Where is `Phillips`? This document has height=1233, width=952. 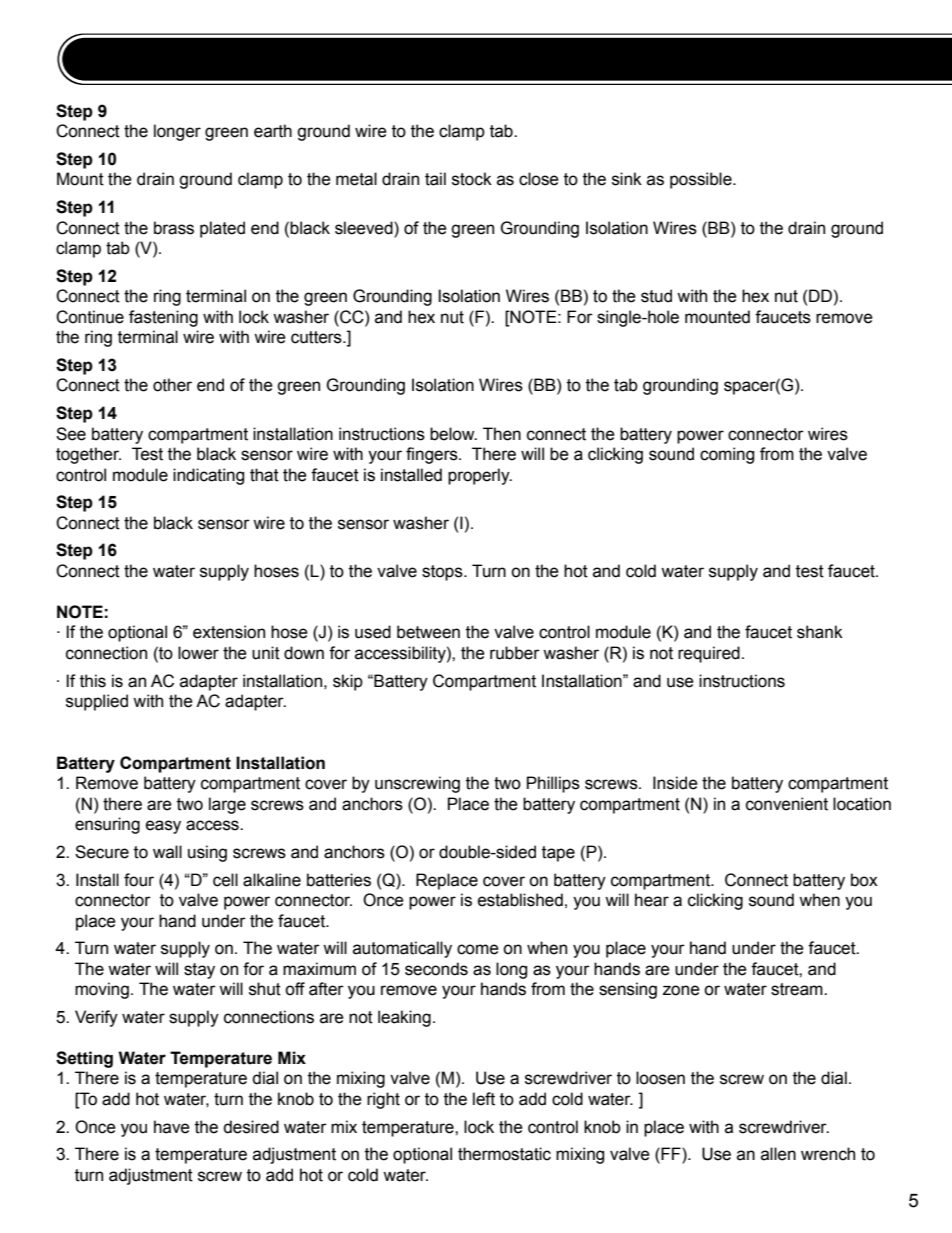 Phillips is located at coordinates (553, 784).
